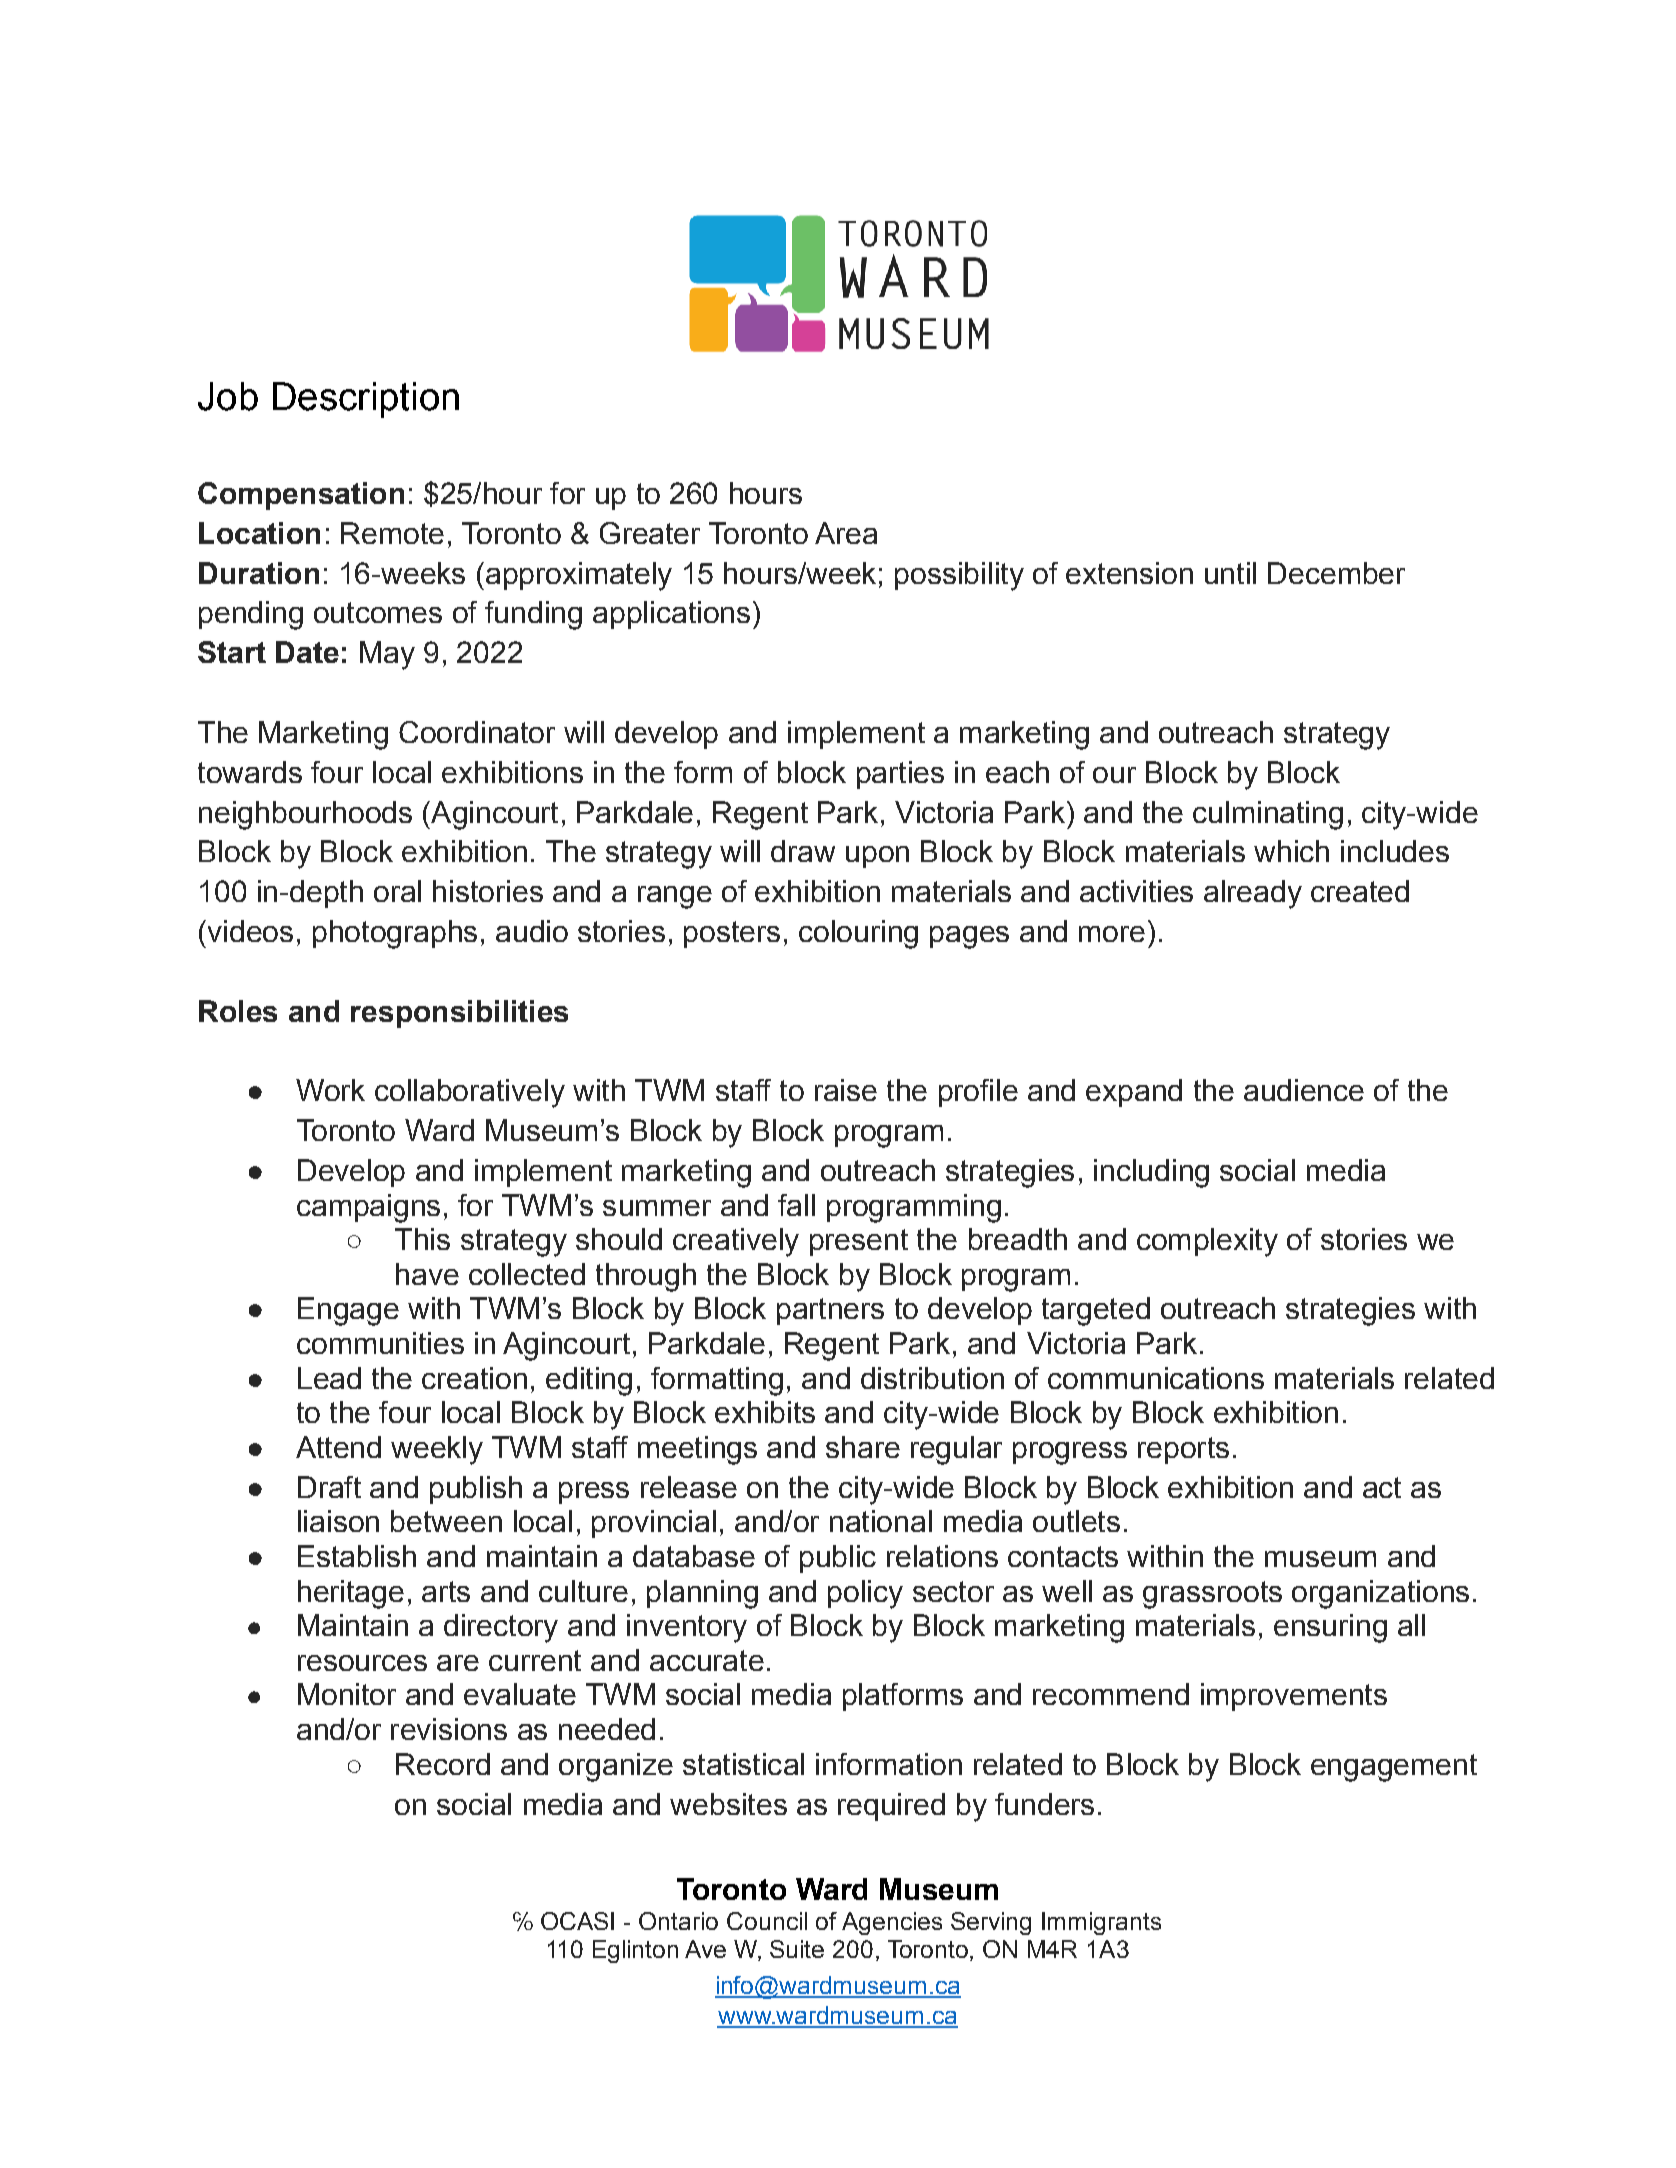 This screenshot has height=2168, width=1676. What do you see at coordinates (1183, 1450) in the screenshot?
I see `reports` at bounding box center [1183, 1450].
